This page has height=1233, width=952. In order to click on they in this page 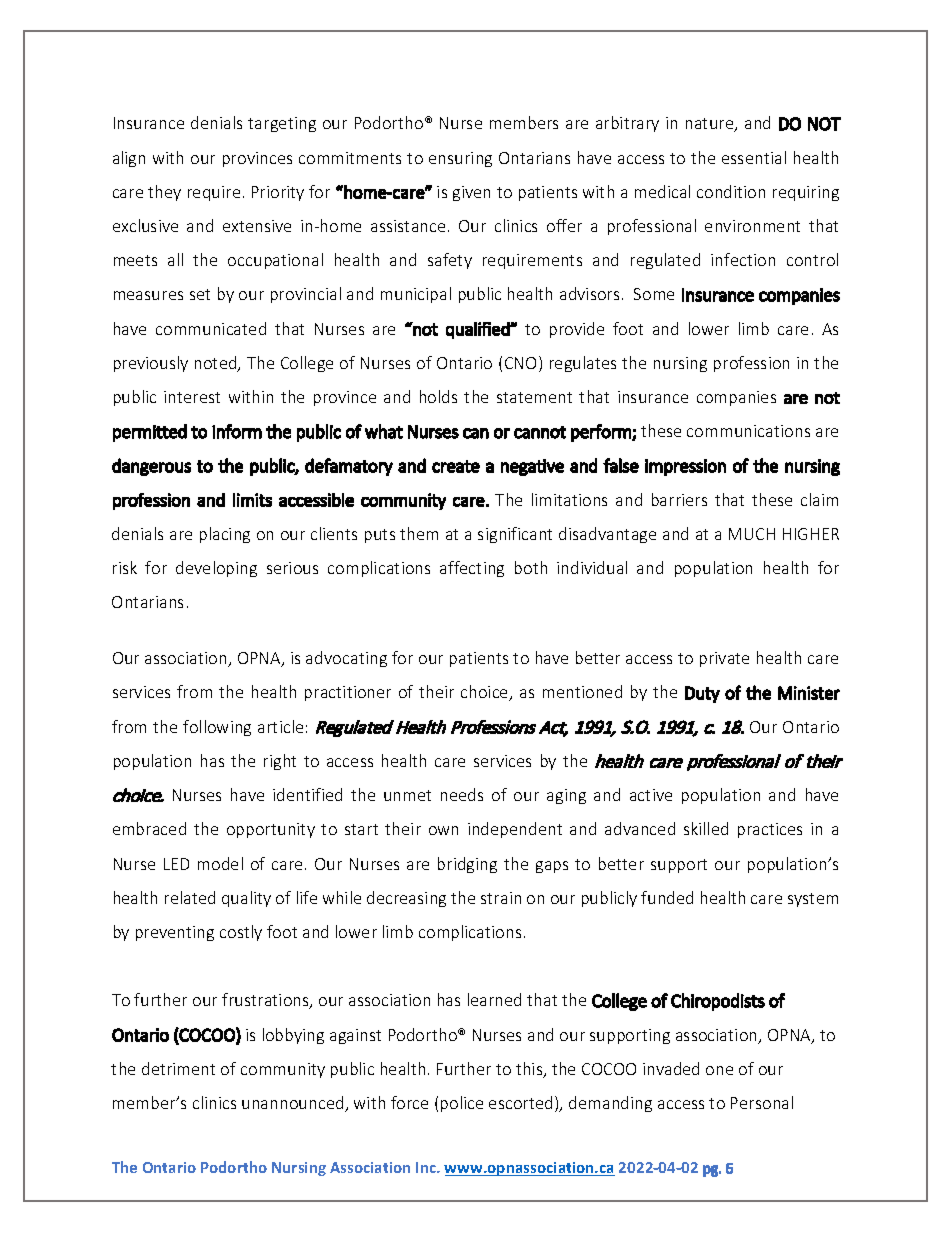, I will do `click(164, 193)`.
